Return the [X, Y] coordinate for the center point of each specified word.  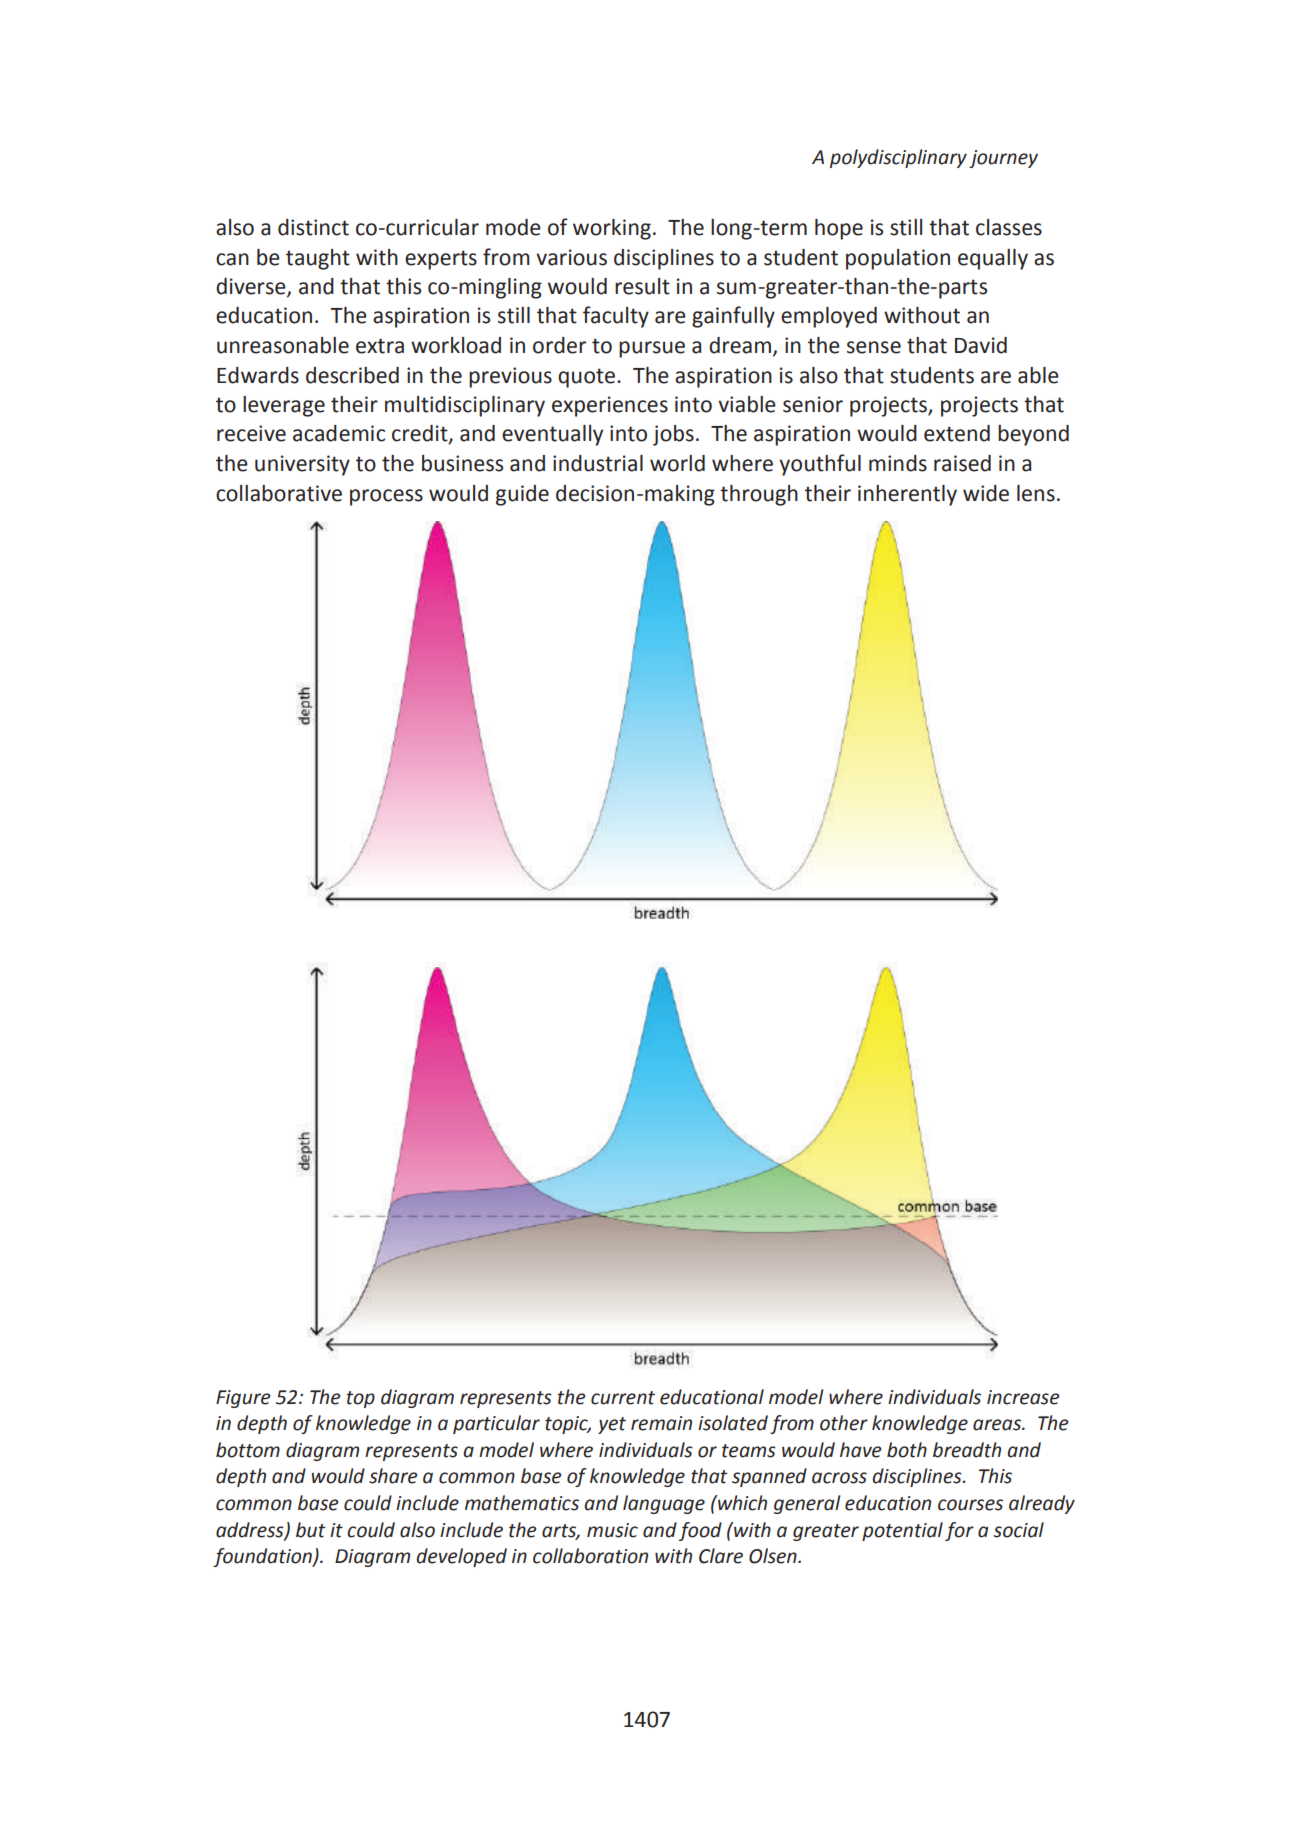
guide [522, 495]
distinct [313, 227]
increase [1023, 1397]
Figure [243, 1399]
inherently [907, 495]
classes [1009, 227]
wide [986, 493]
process [386, 497]
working [612, 229]
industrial [598, 463]
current [623, 1398]
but [311, 1530]
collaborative [279, 493]
